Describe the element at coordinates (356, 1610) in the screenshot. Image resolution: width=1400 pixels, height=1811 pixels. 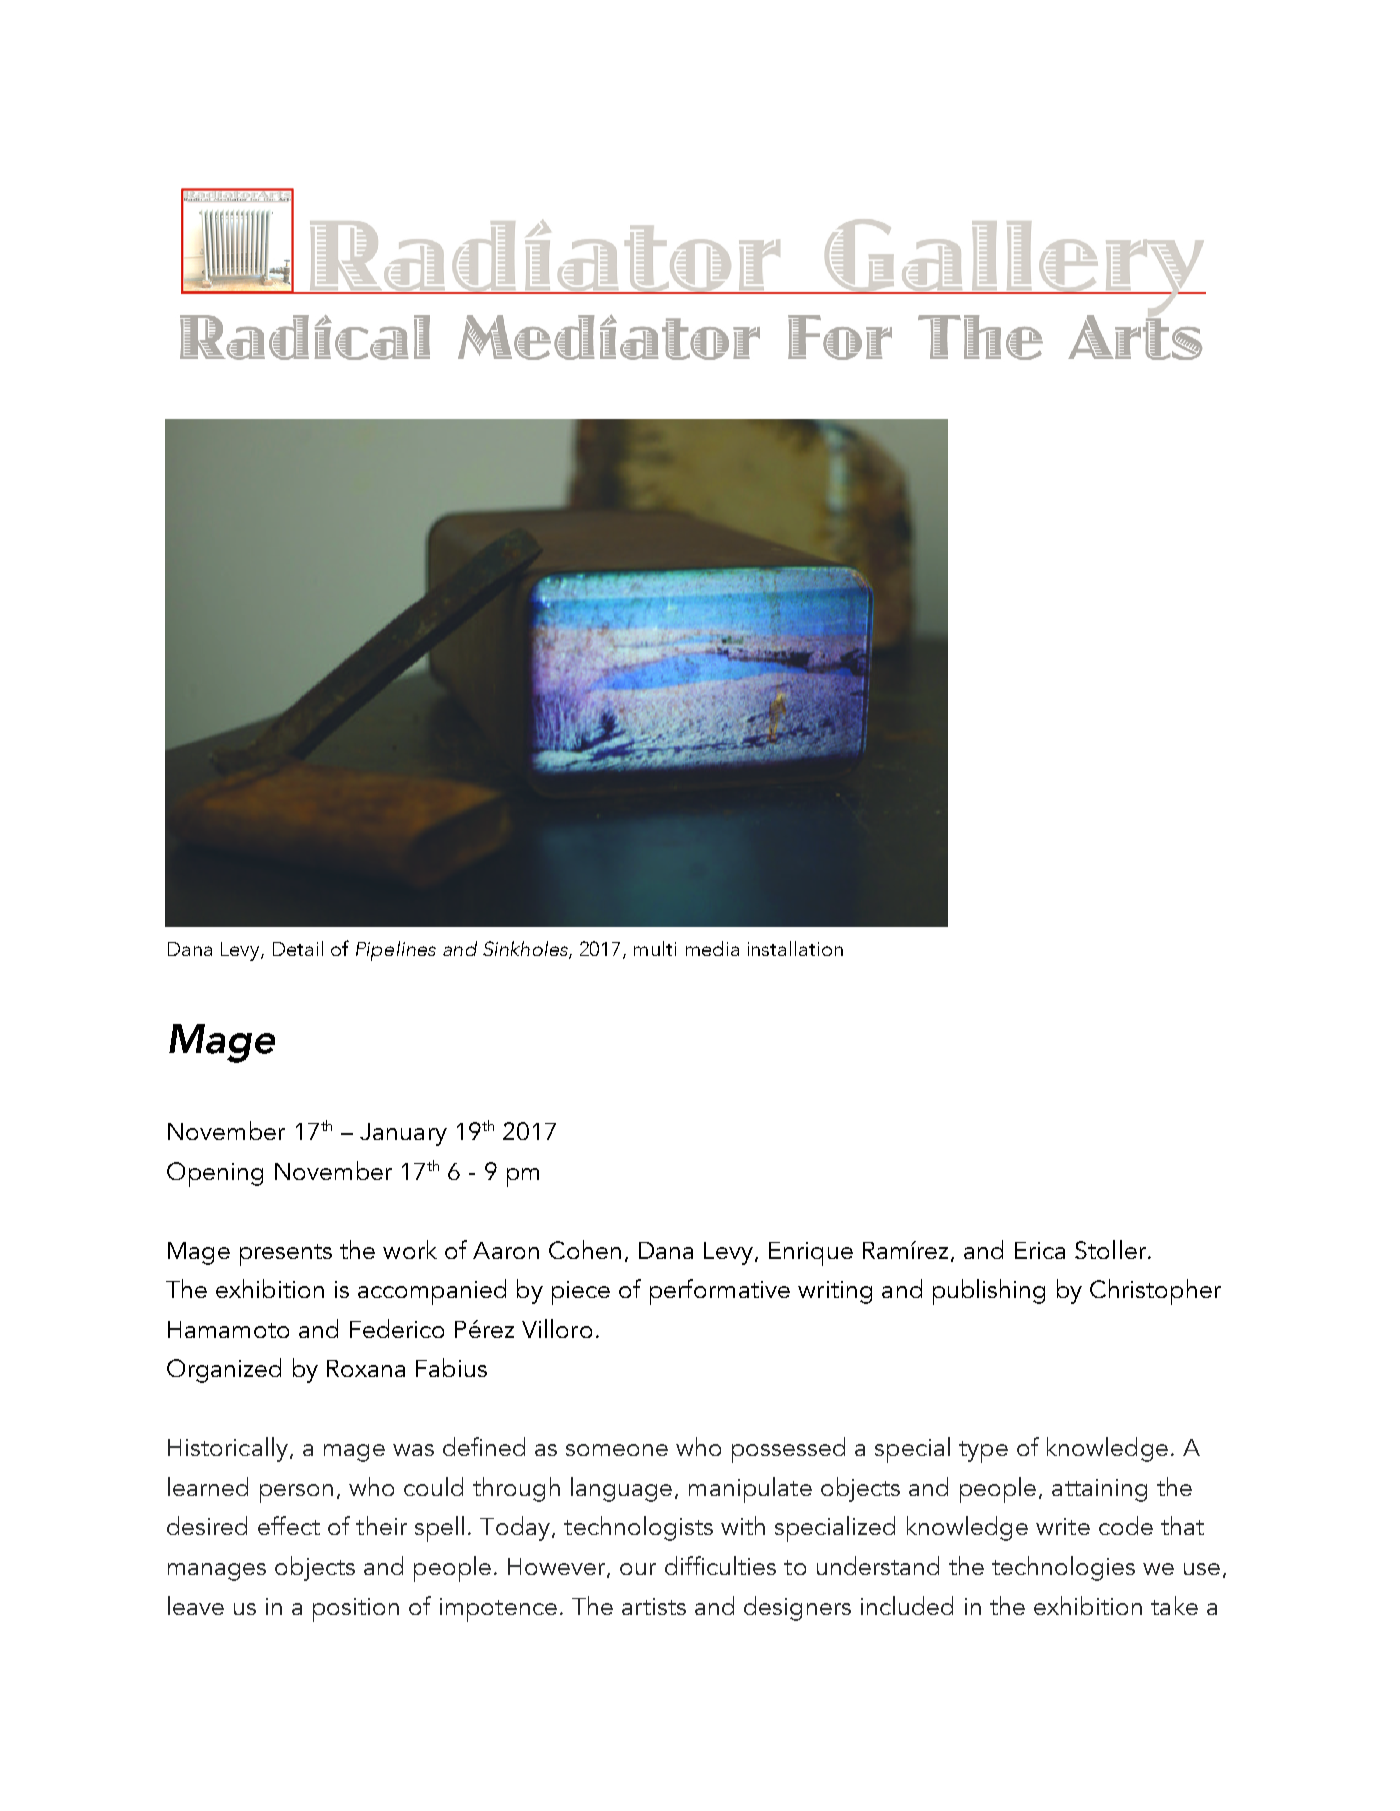
I see `position` at that location.
